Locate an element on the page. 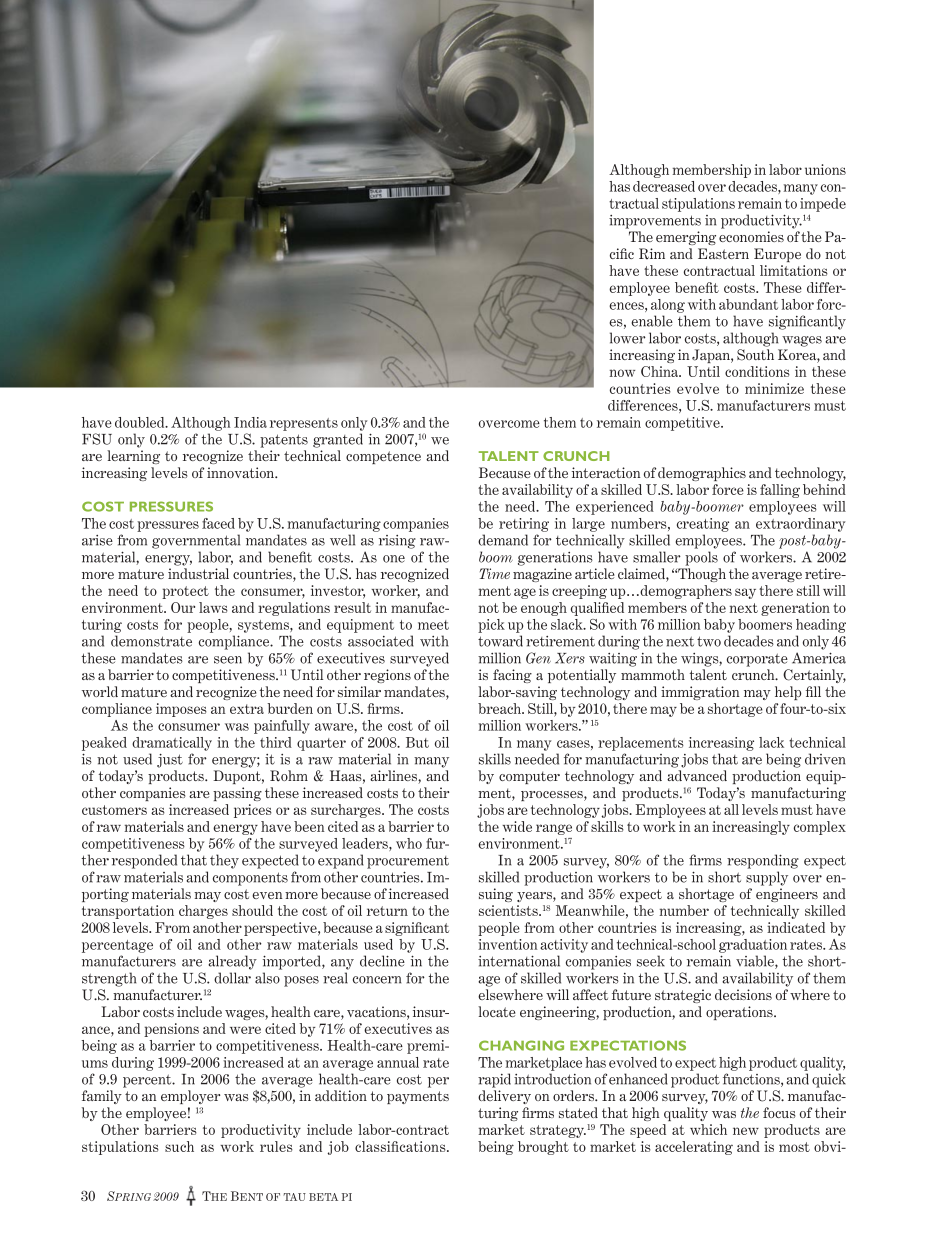 Image resolution: width=952 pixels, height=1256 pixels. seen is located at coordinates (228, 660).
